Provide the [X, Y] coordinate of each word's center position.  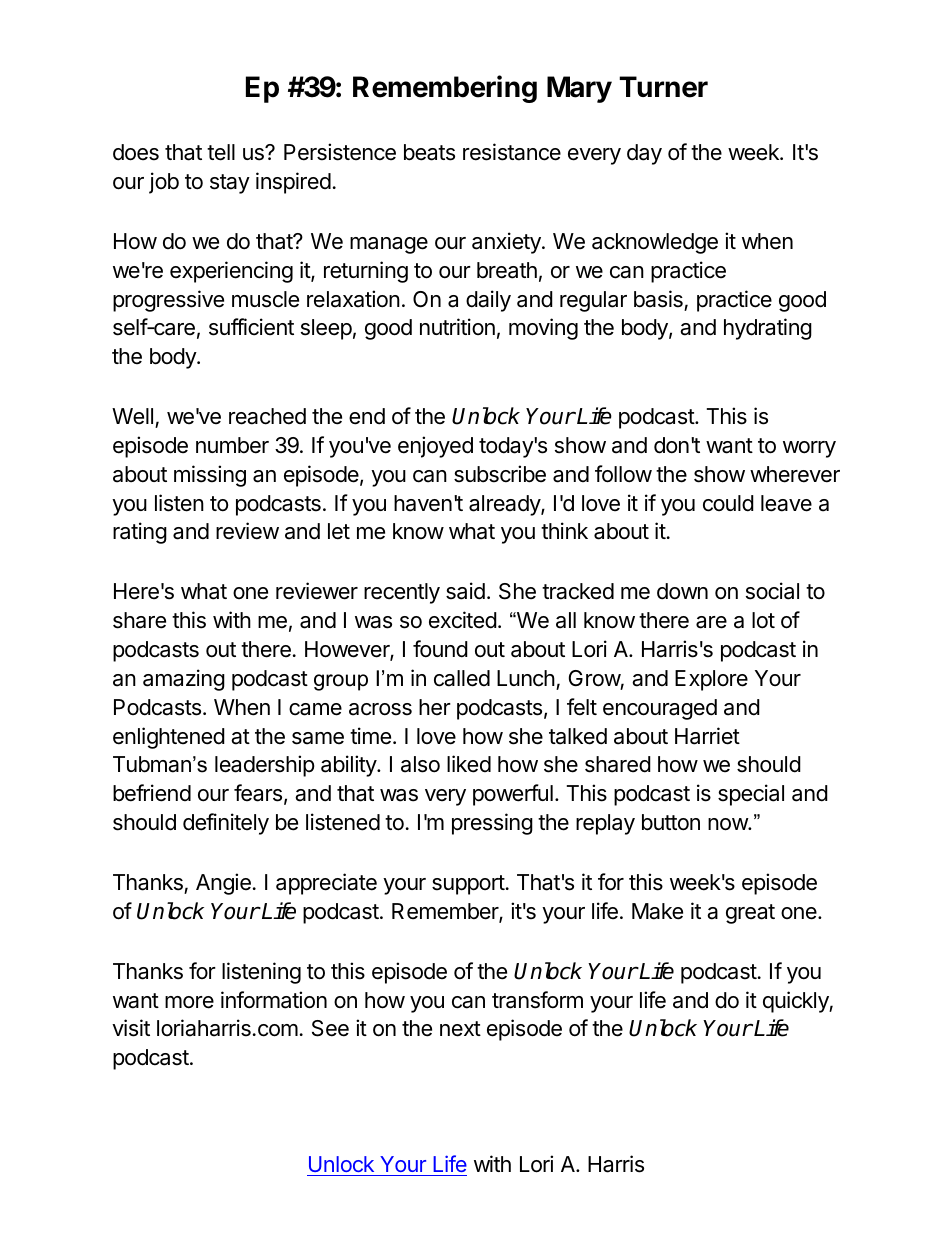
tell [221, 152]
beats [429, 152]
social [772, 591]
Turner [663, 87]
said [465, 591]
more [189, 1002]
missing [210, 476]
